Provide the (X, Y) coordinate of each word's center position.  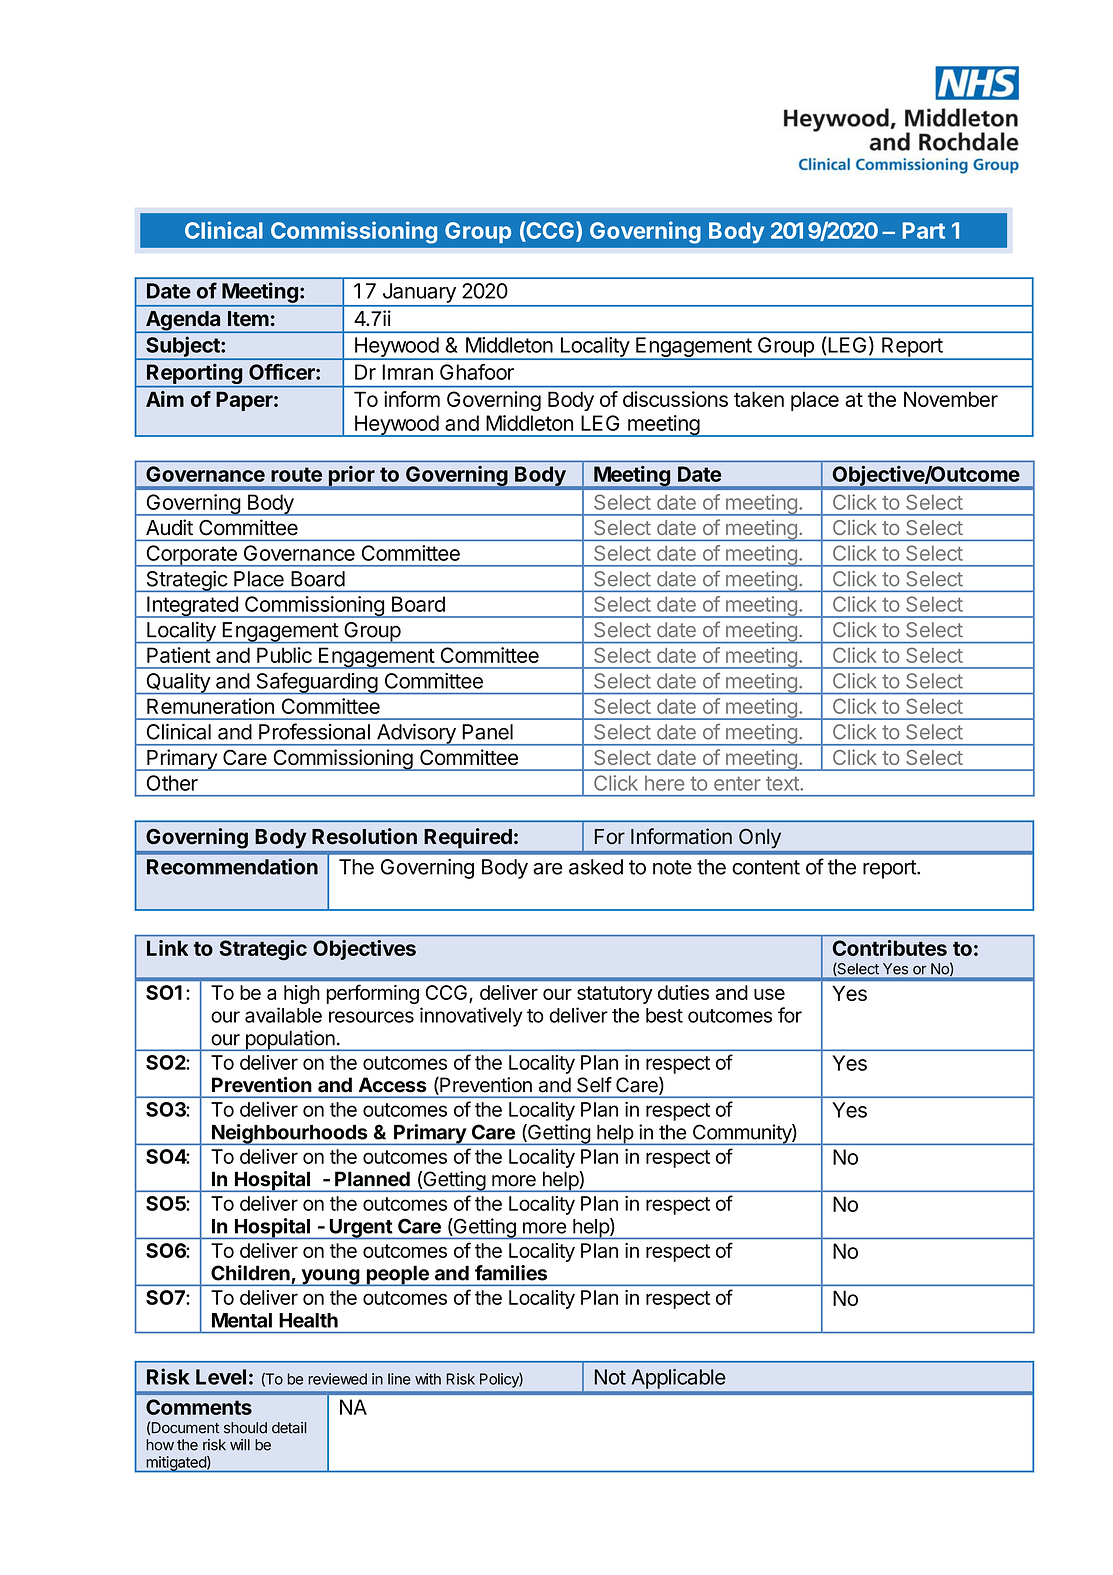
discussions (675, 399)
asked (596, 867)
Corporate (191, 556)
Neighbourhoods (290, 1134)
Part (923, 230)
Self (594, 1085)
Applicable (678, 1379)
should (245, 1428)
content (766, 867)
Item (248, 319)
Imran (407, 372)
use (769, 994)
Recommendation (232, 866)
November (951, 399)
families (511, 1273)
